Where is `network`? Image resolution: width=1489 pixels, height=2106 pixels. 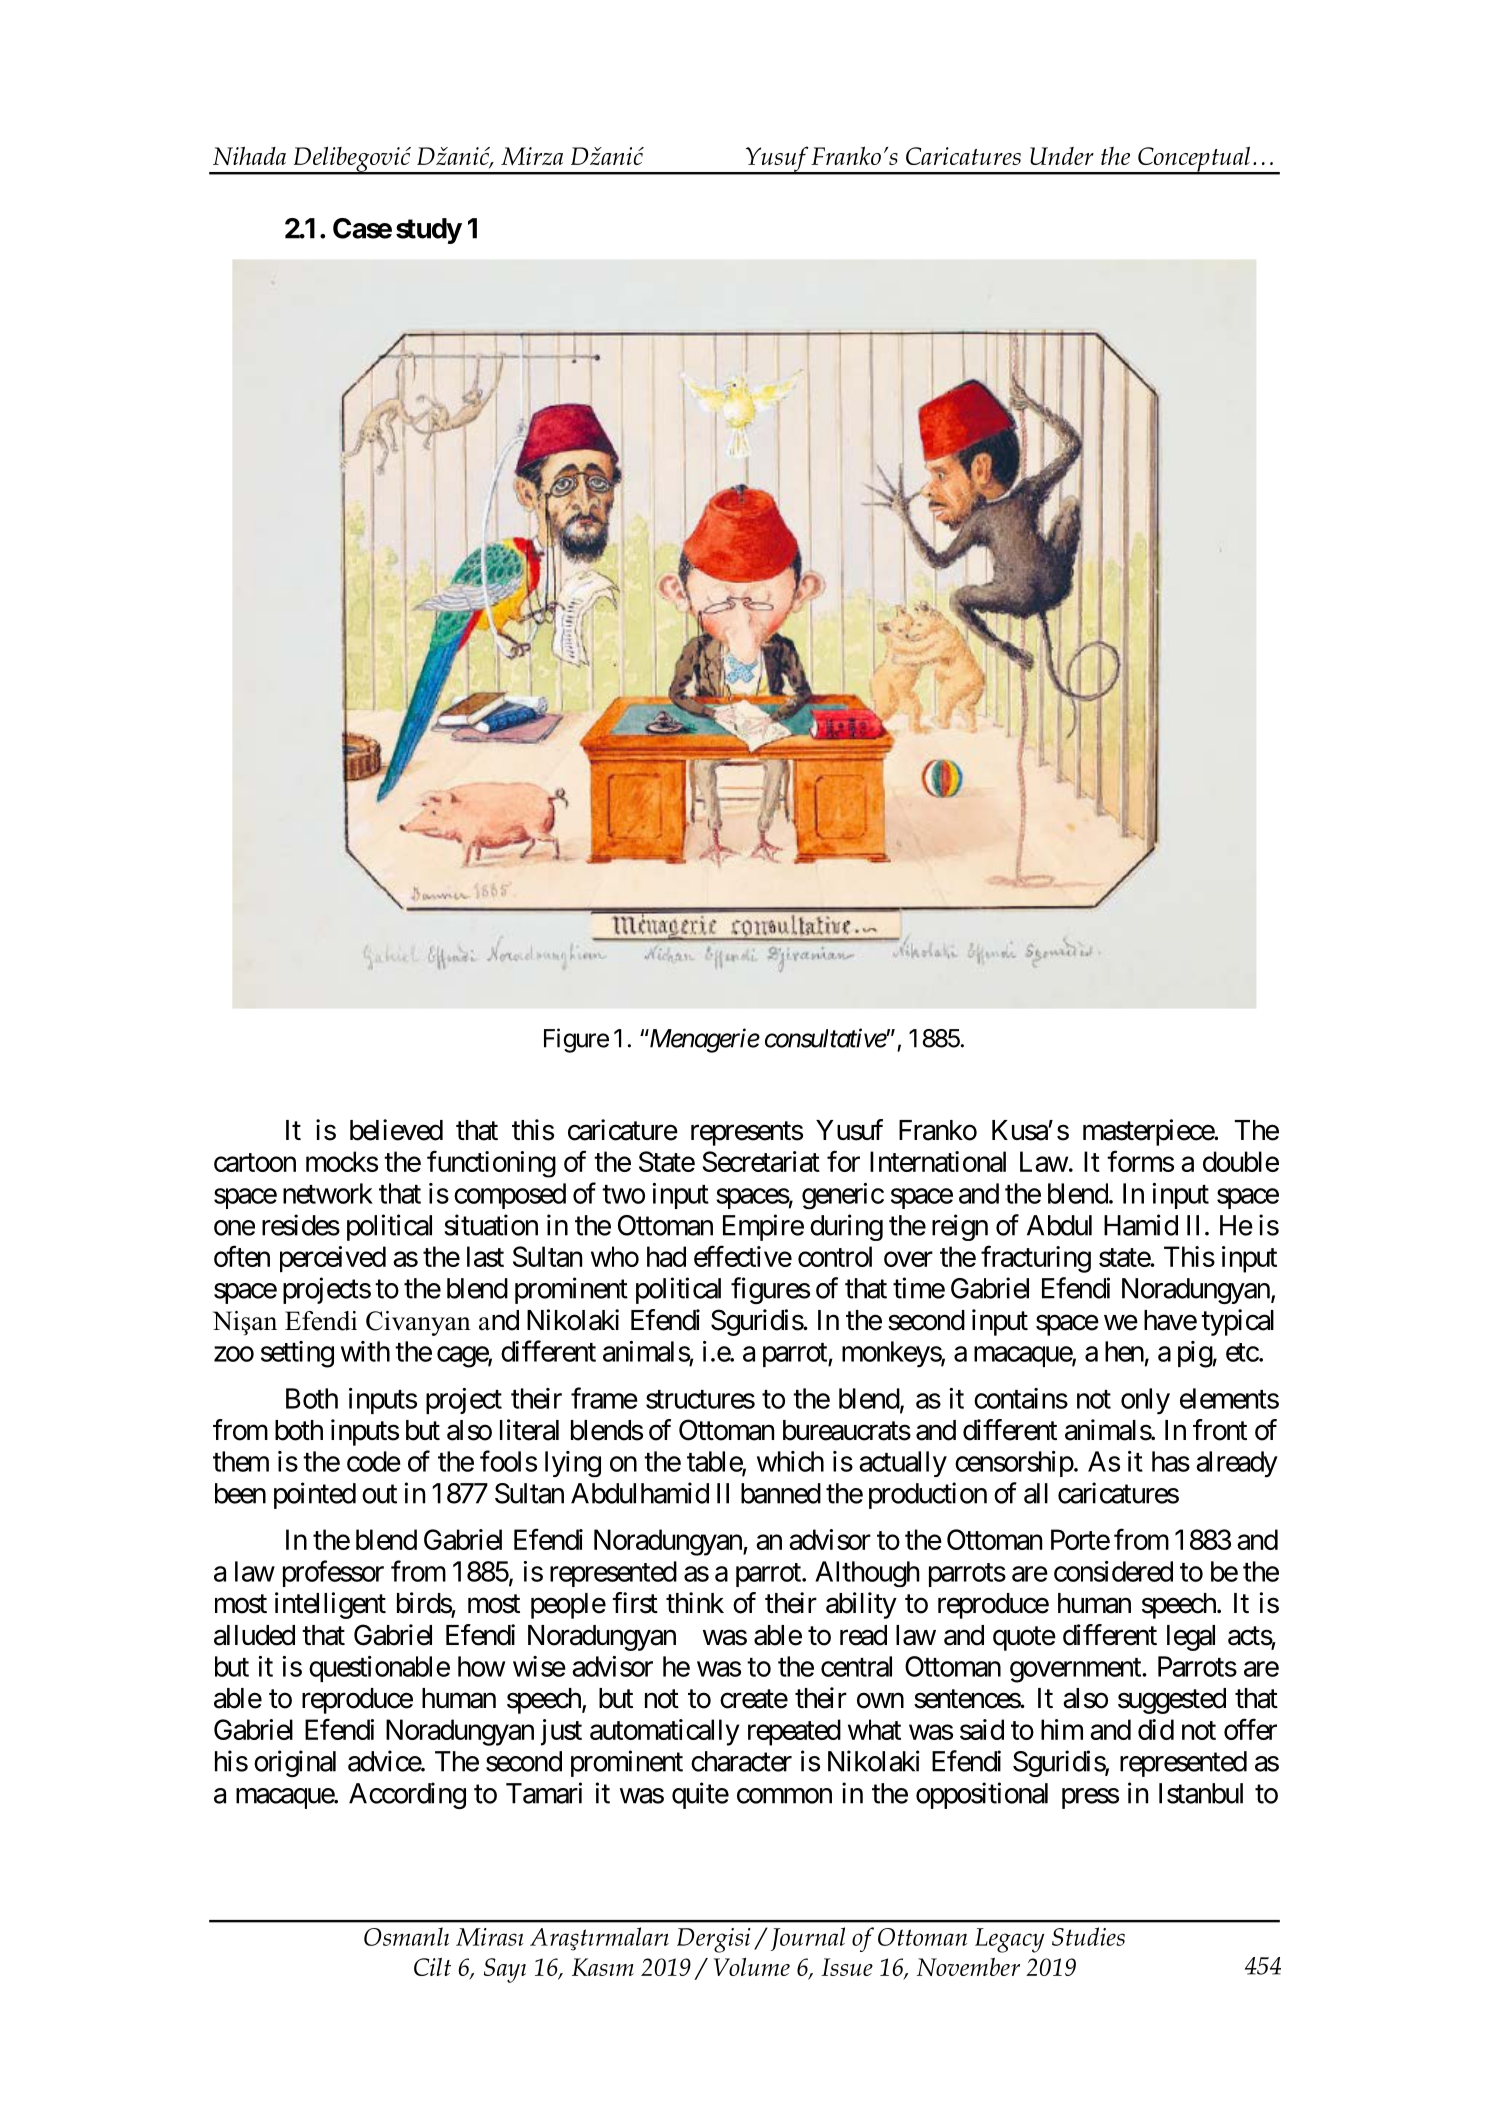 network is located at coordinates (328, 1193).
